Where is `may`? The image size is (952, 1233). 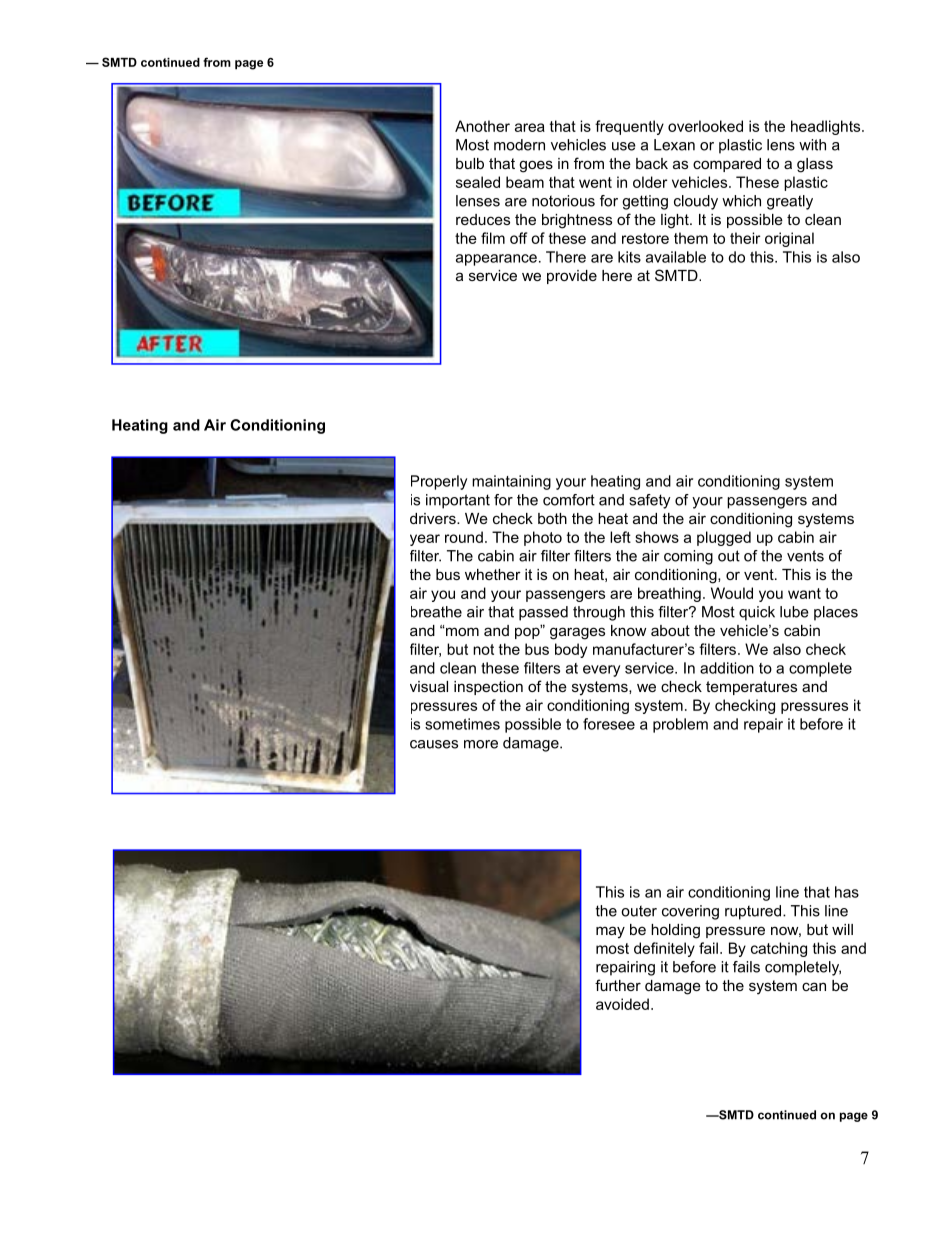 may is located at coordinates (610, 932).
